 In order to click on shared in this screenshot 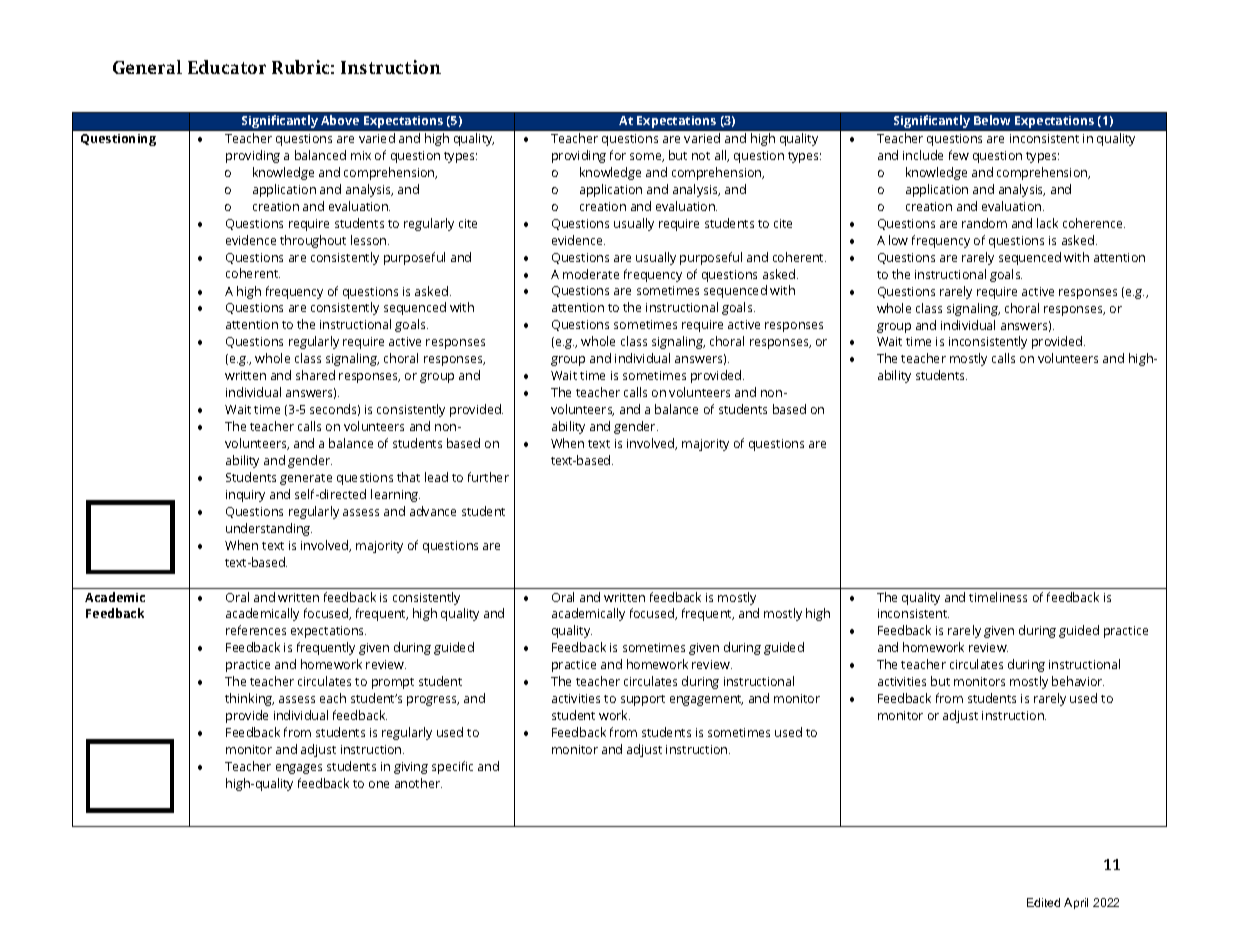, I will do `click(315, 375)`.
